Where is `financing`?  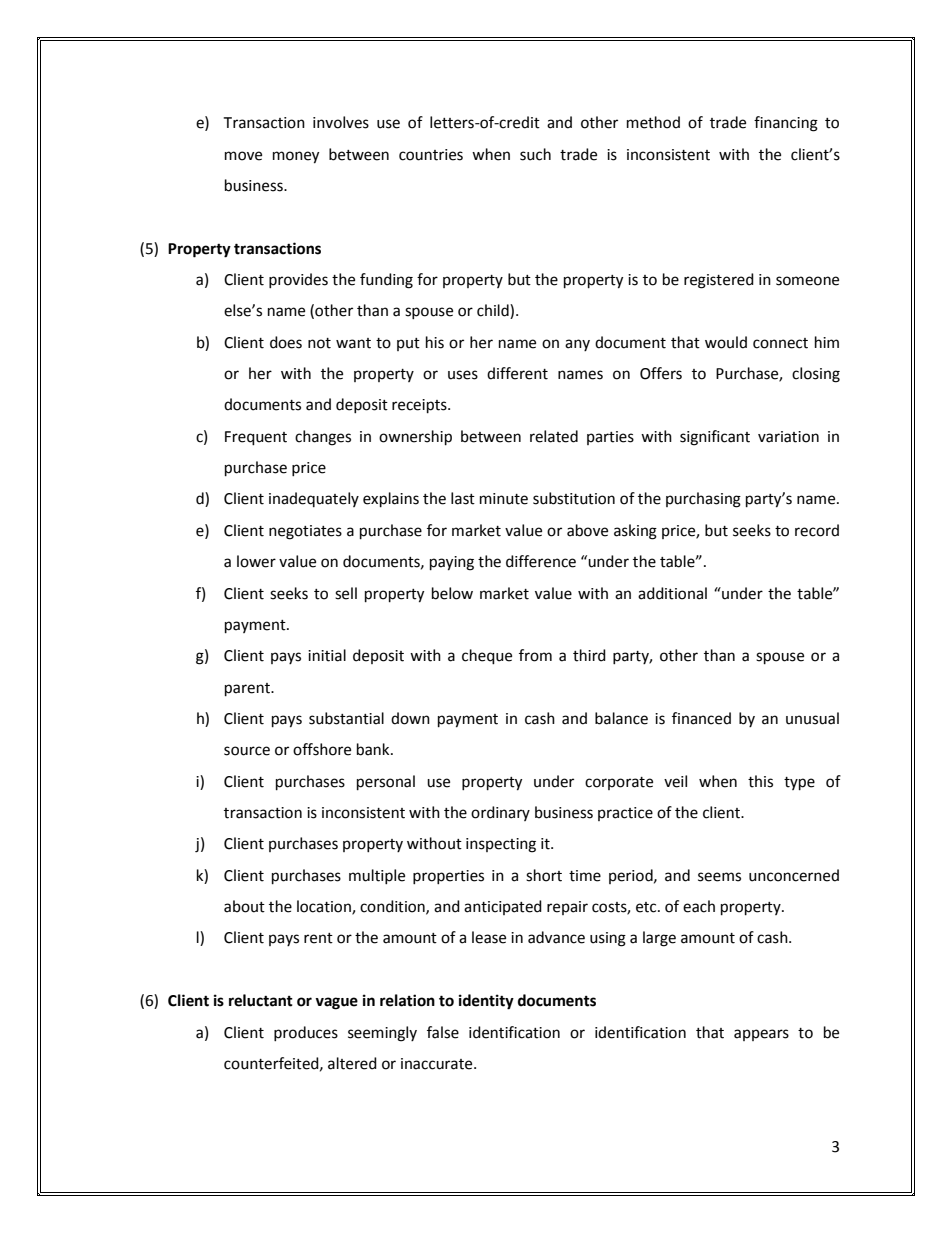
financing is located at coordinates (786, 124).
